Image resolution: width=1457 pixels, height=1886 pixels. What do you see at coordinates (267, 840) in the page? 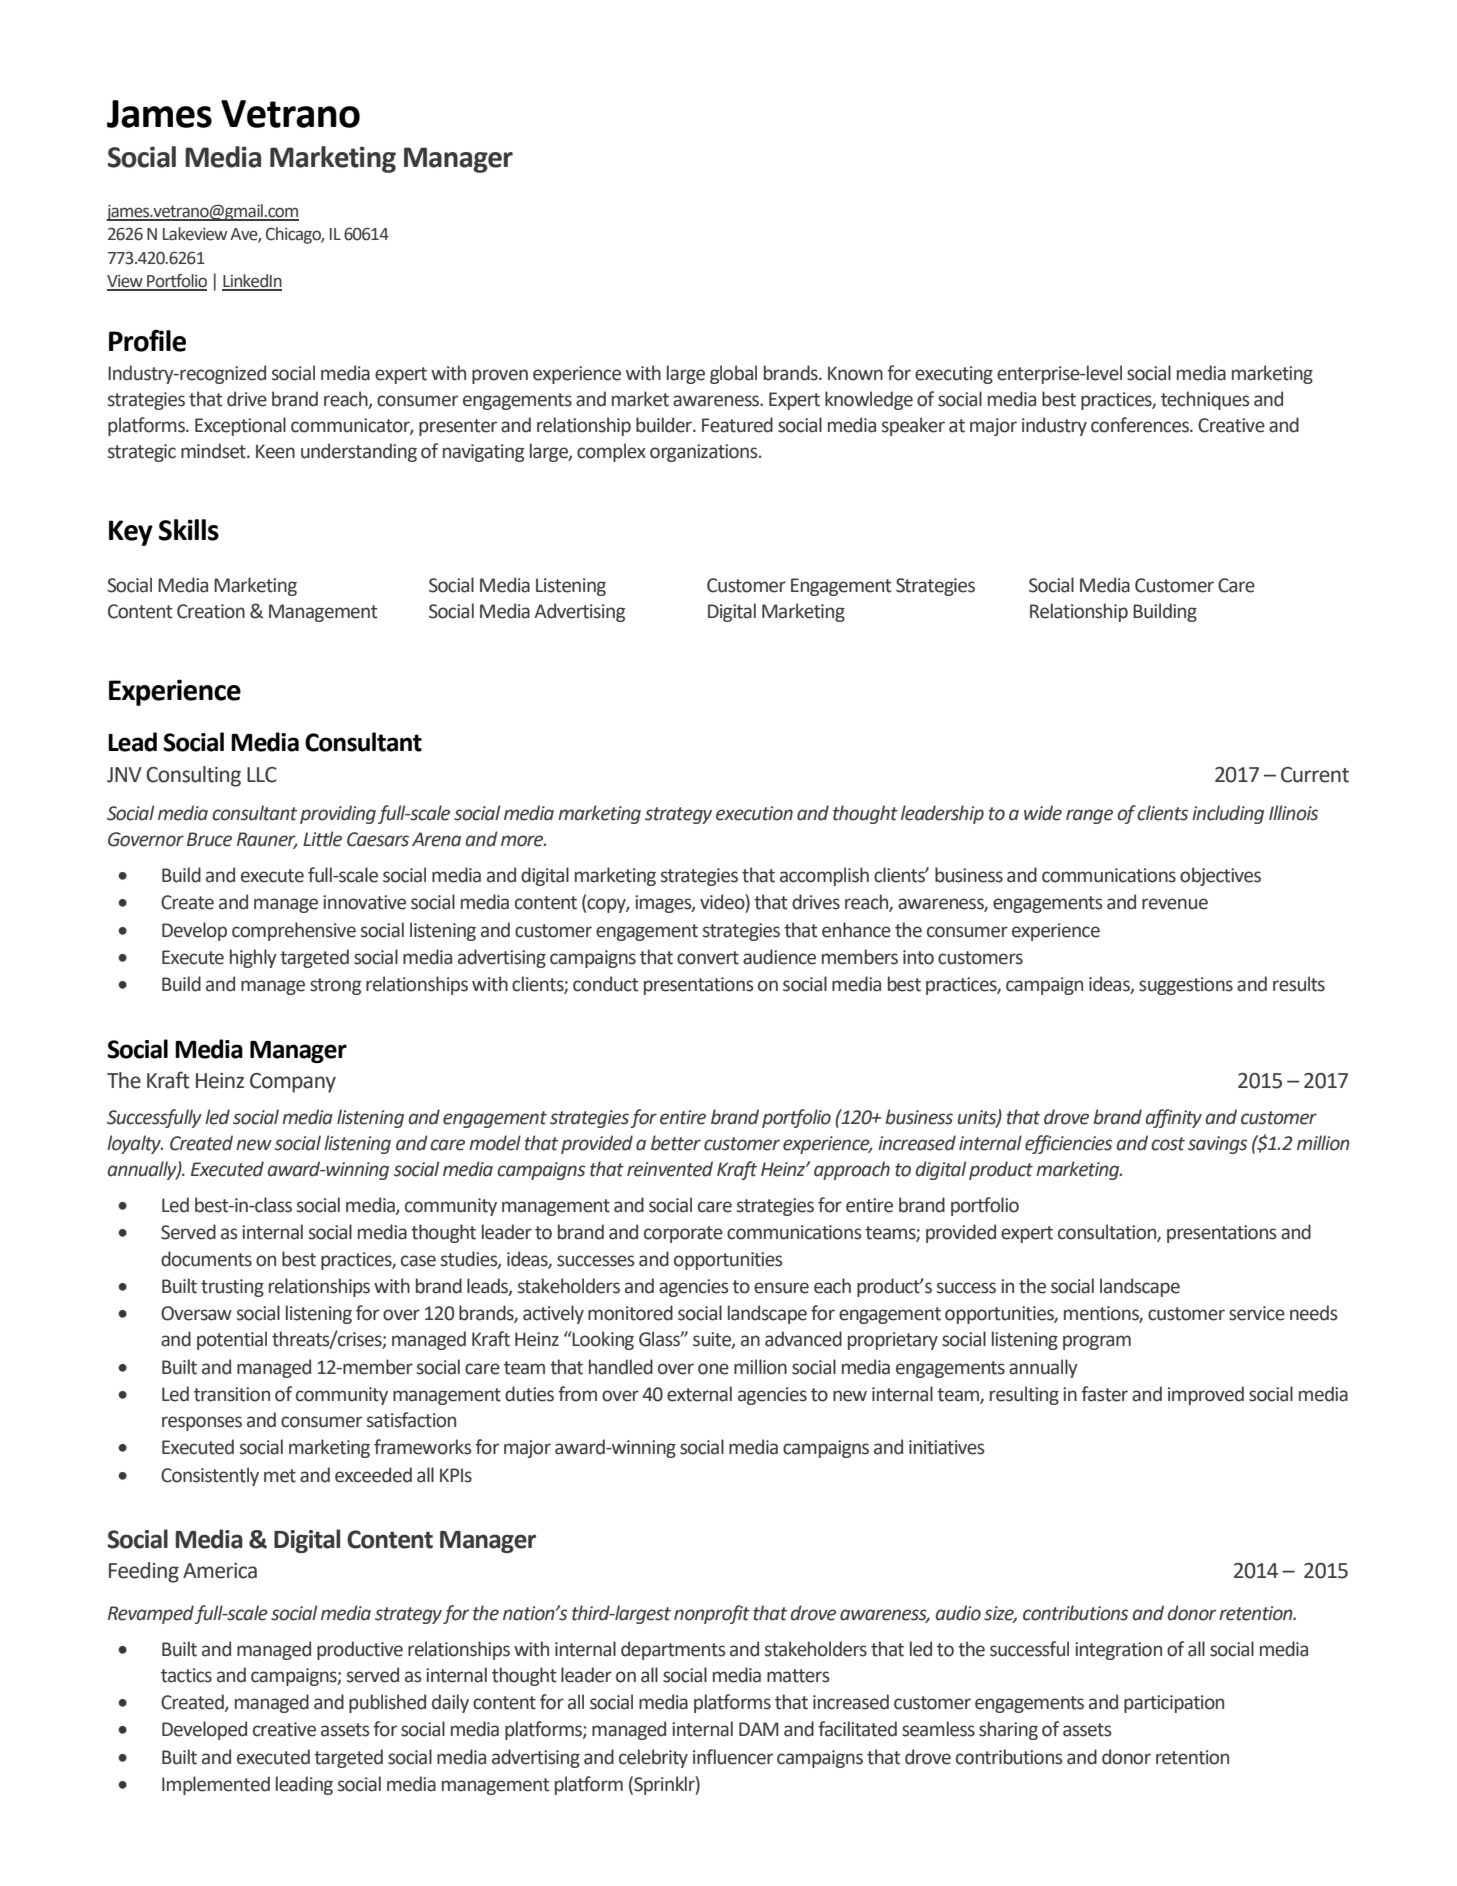
I see `Rauner` at bounding box center [267, 840].
